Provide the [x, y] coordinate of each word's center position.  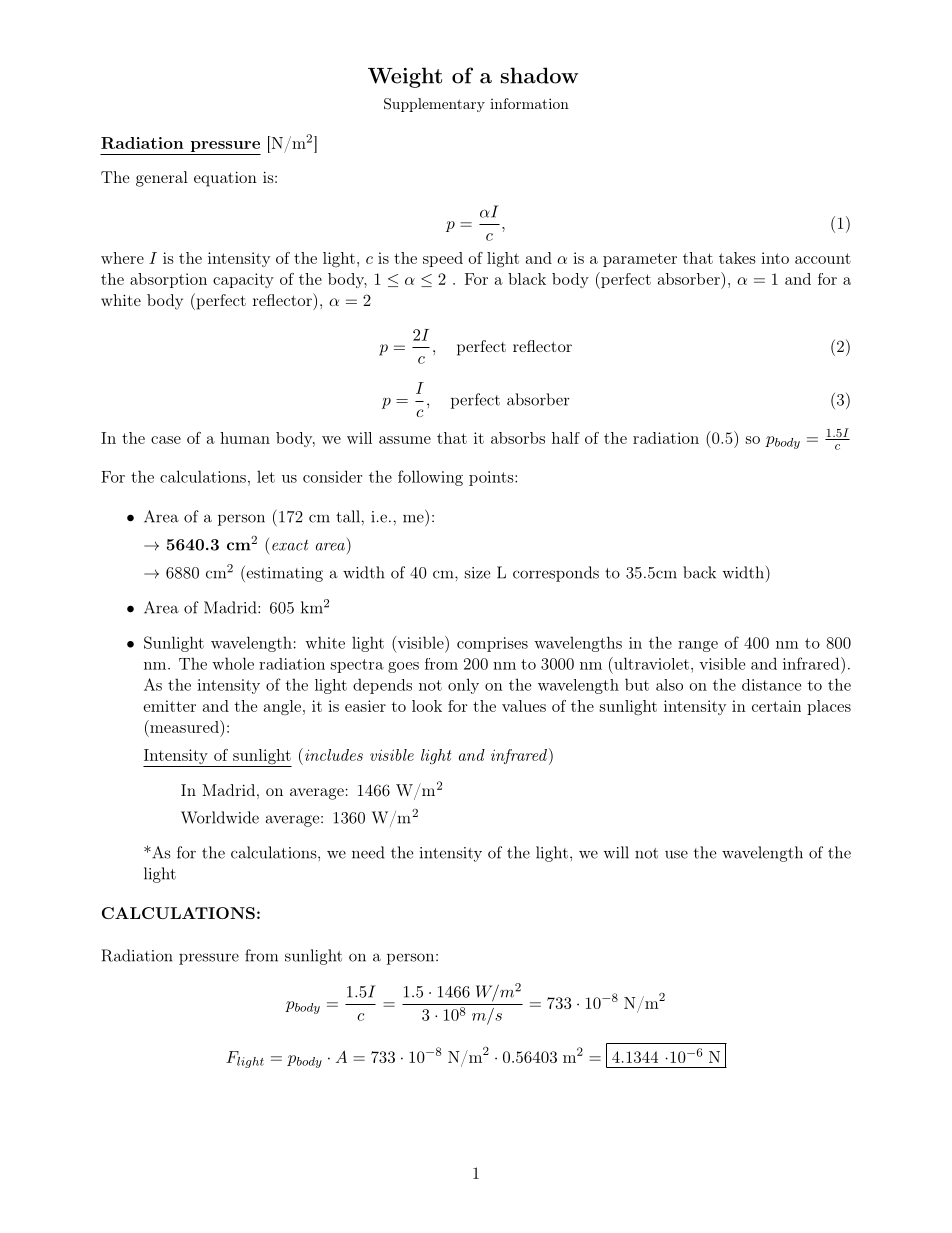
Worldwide [220, 817]
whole [233, 663]
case [166, 440]
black [527, 279]
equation [225, 179]
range [698, 646]
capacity [243, 280]
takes [737, 258]
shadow [539, 75]
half [566, 438]
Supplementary [434, 105]
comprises [492, 644]
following [430, 478]
